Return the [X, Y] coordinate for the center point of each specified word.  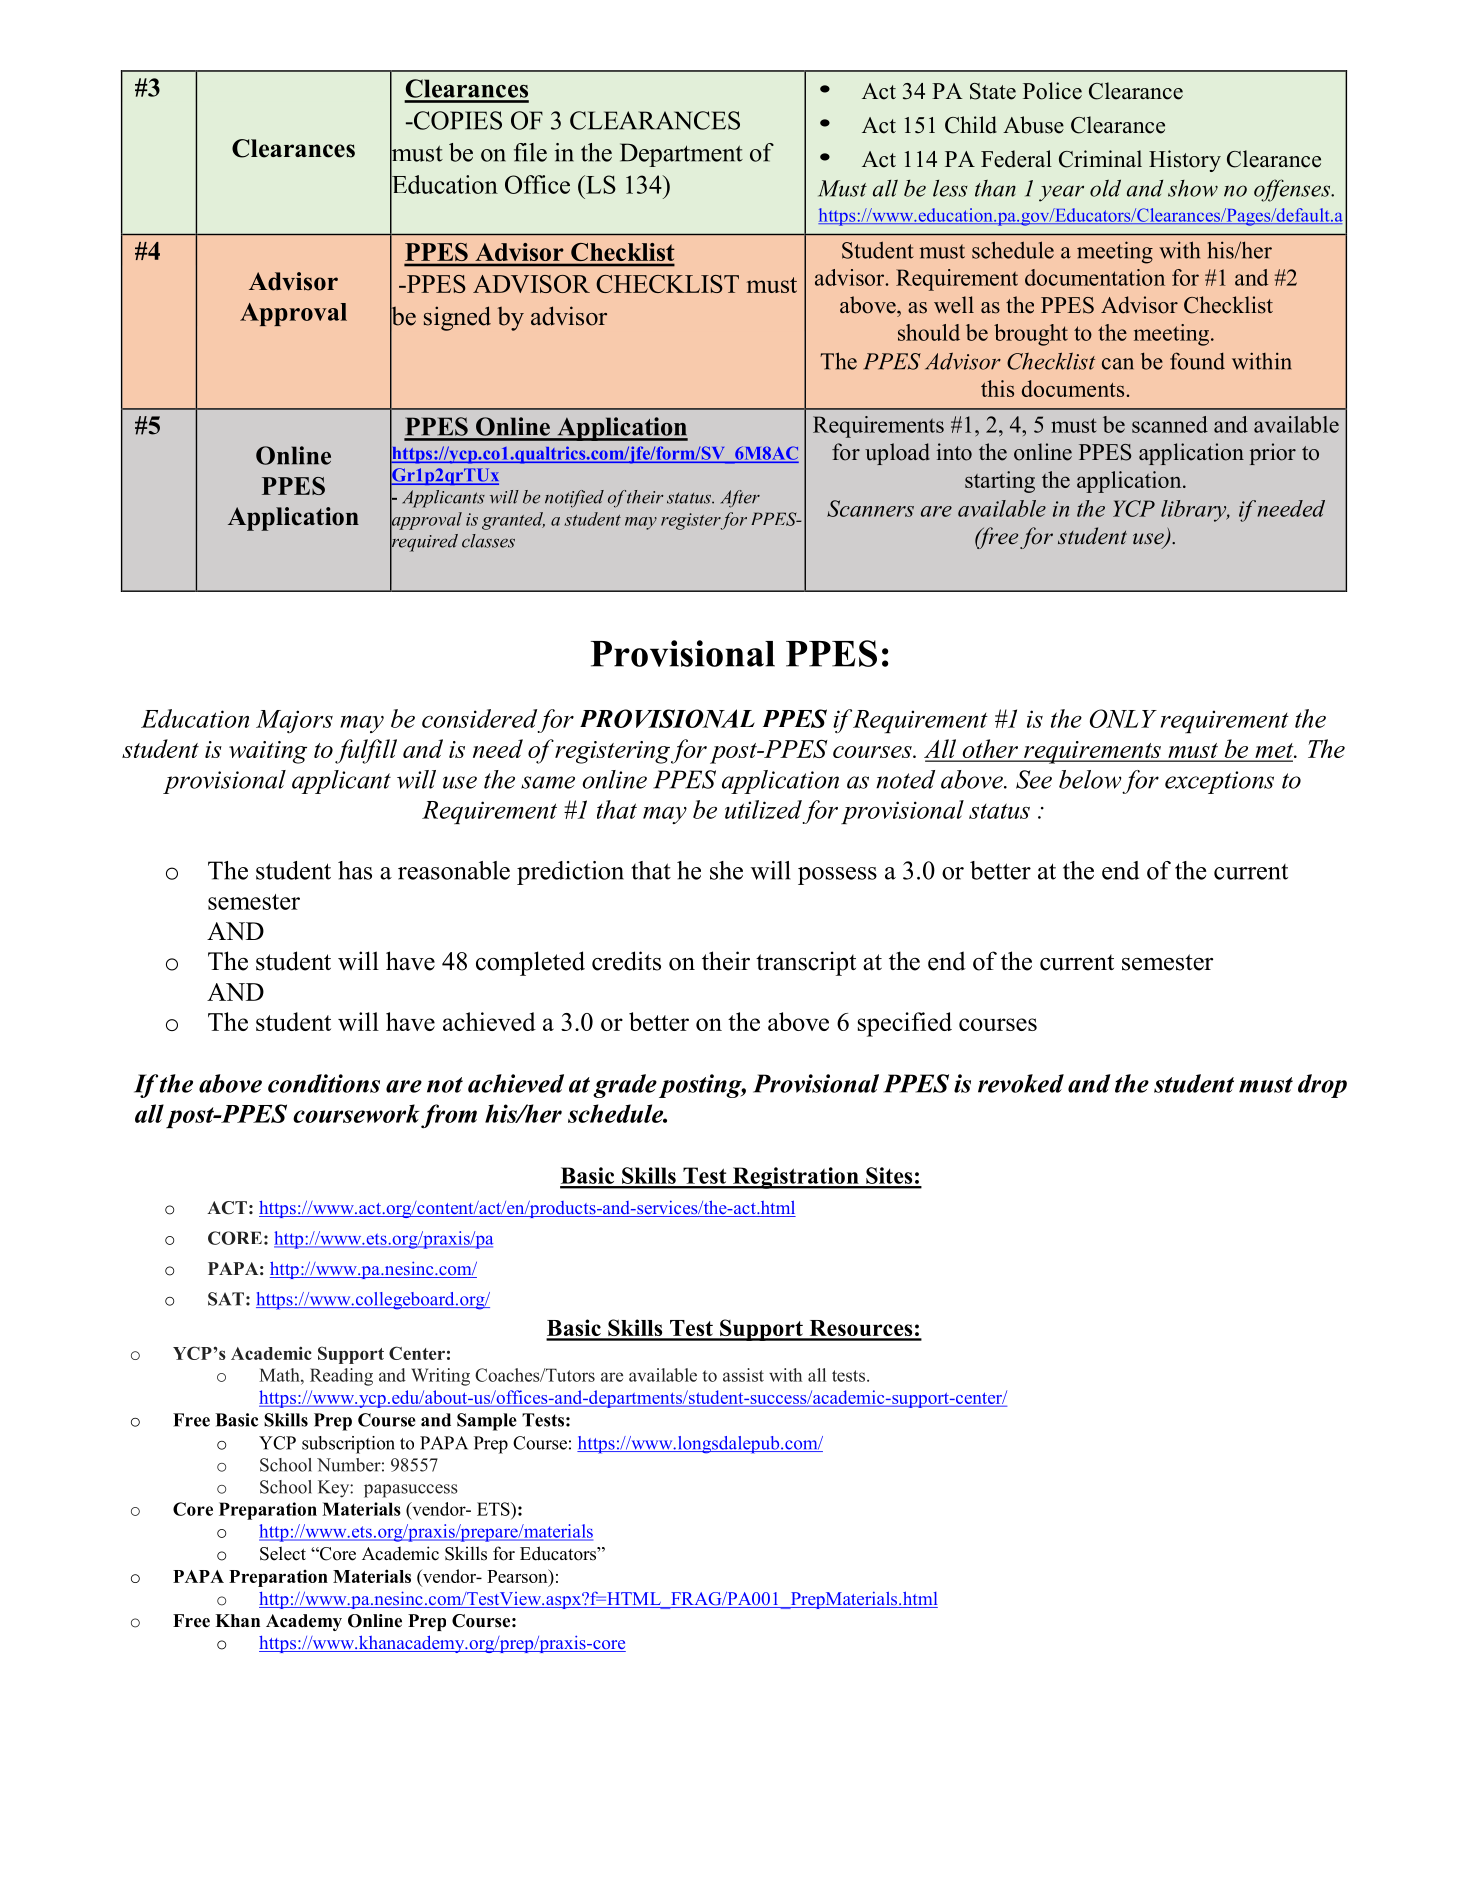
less [950, 188]
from [449, 1116]
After [740, 499]
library [1195, 511]
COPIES [457, 120]
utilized [763, 809]
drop [1322, 1086]
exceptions [1219, 782]
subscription [348, 1445]
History [1185, 161]
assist [743, 1375]
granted [513, 521]
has [355, 870]
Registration [796, 1178]
